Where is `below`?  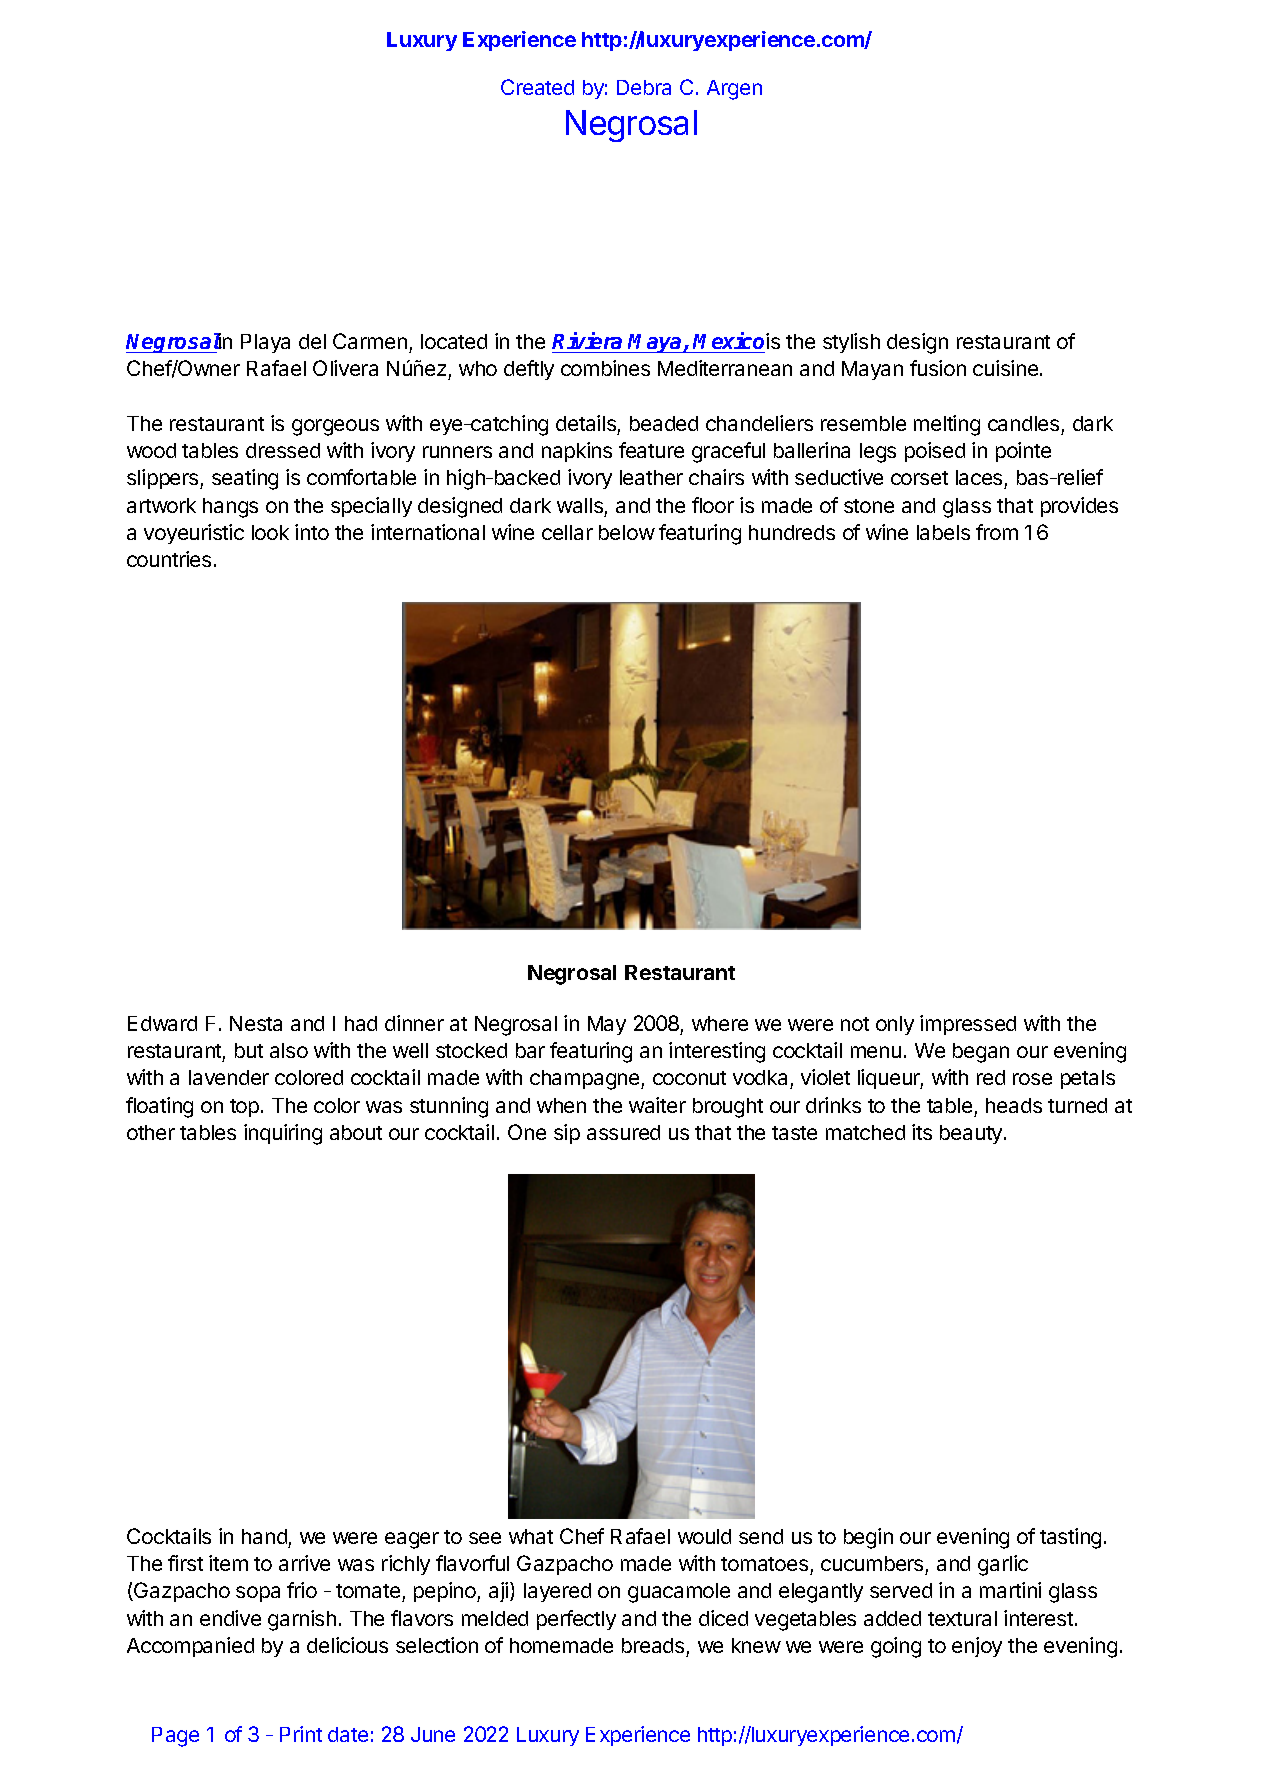
below is located at coordinates (627, 532).
